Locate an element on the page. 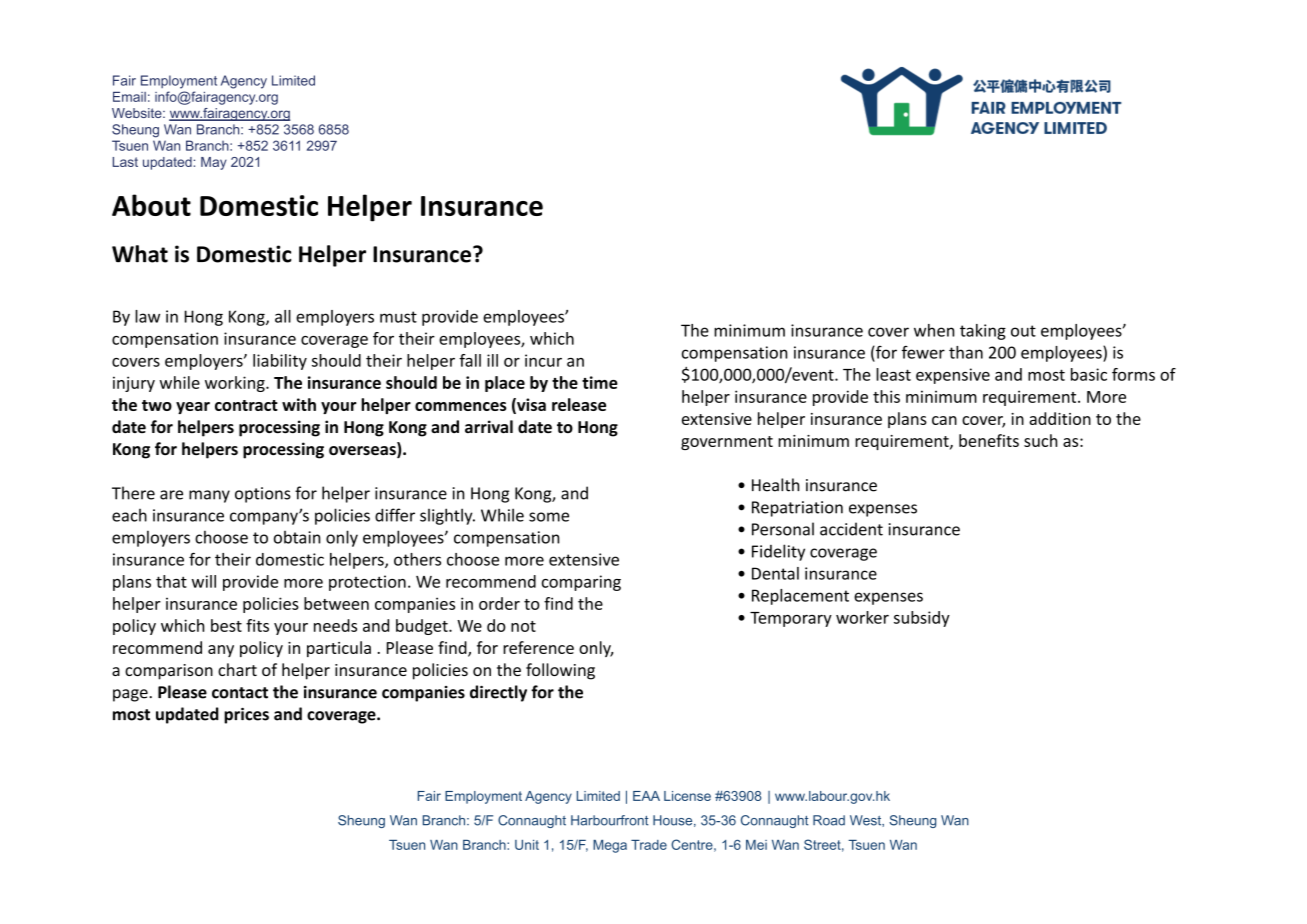 The height and width of the document is (924, 1307). subsidy is located at coordinates (922, 619).
